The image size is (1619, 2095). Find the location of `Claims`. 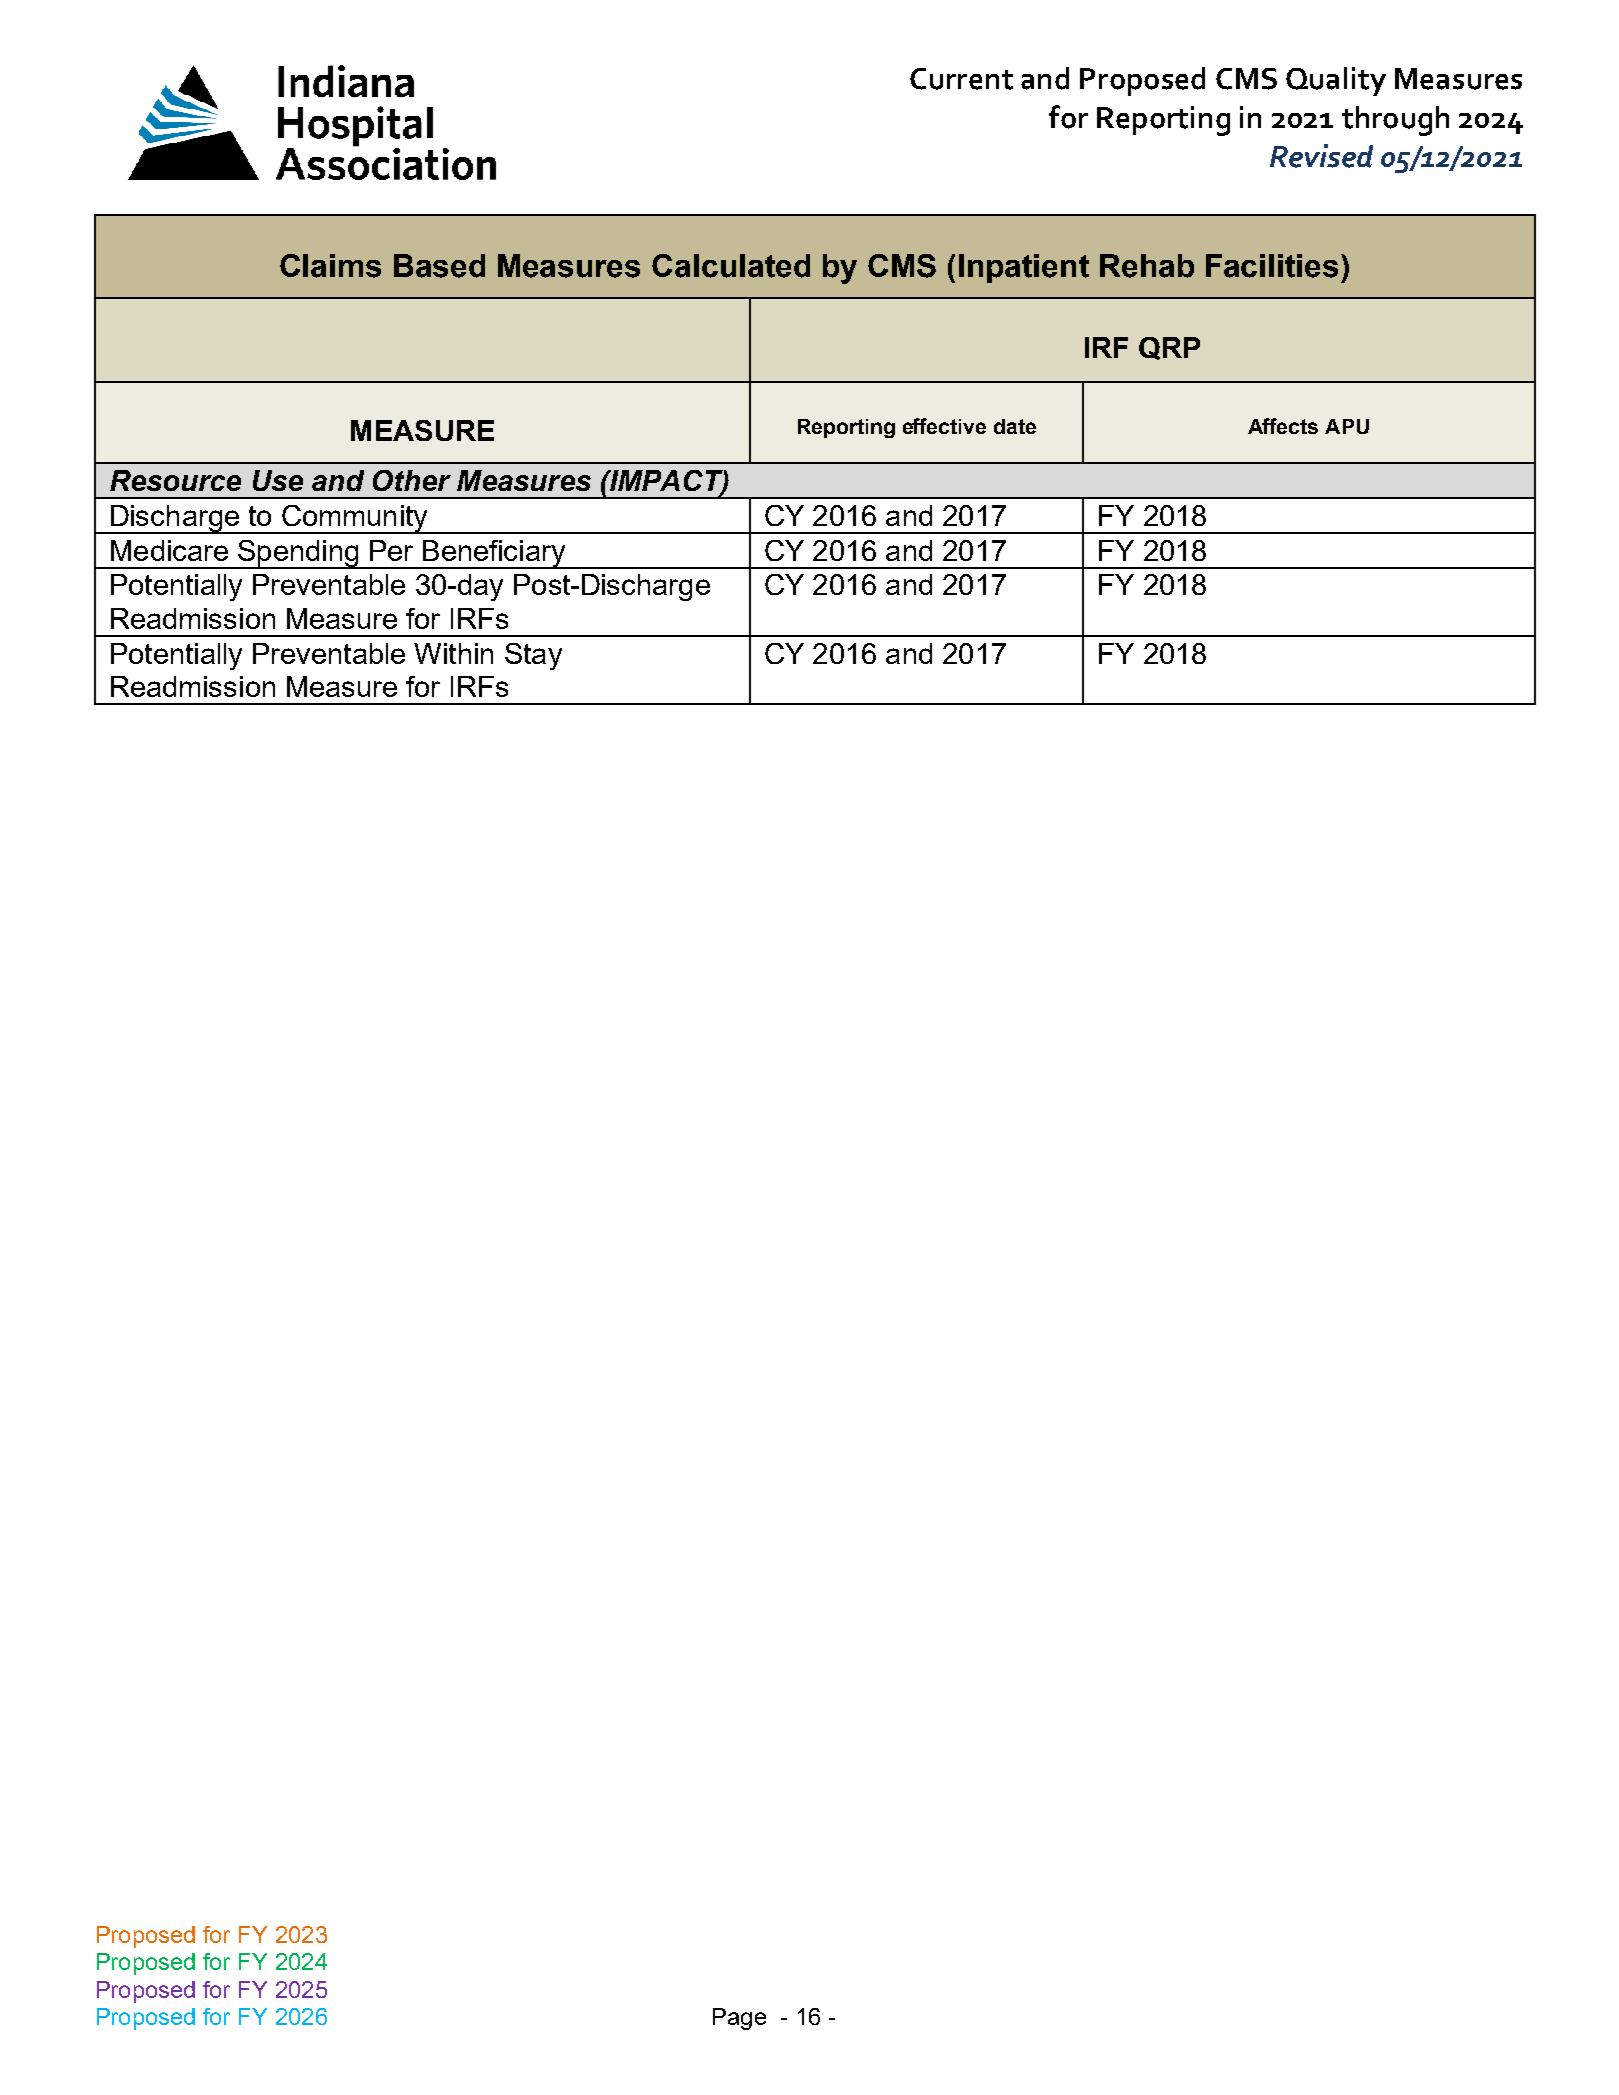

Claims is located at coordinates (330, 266).
